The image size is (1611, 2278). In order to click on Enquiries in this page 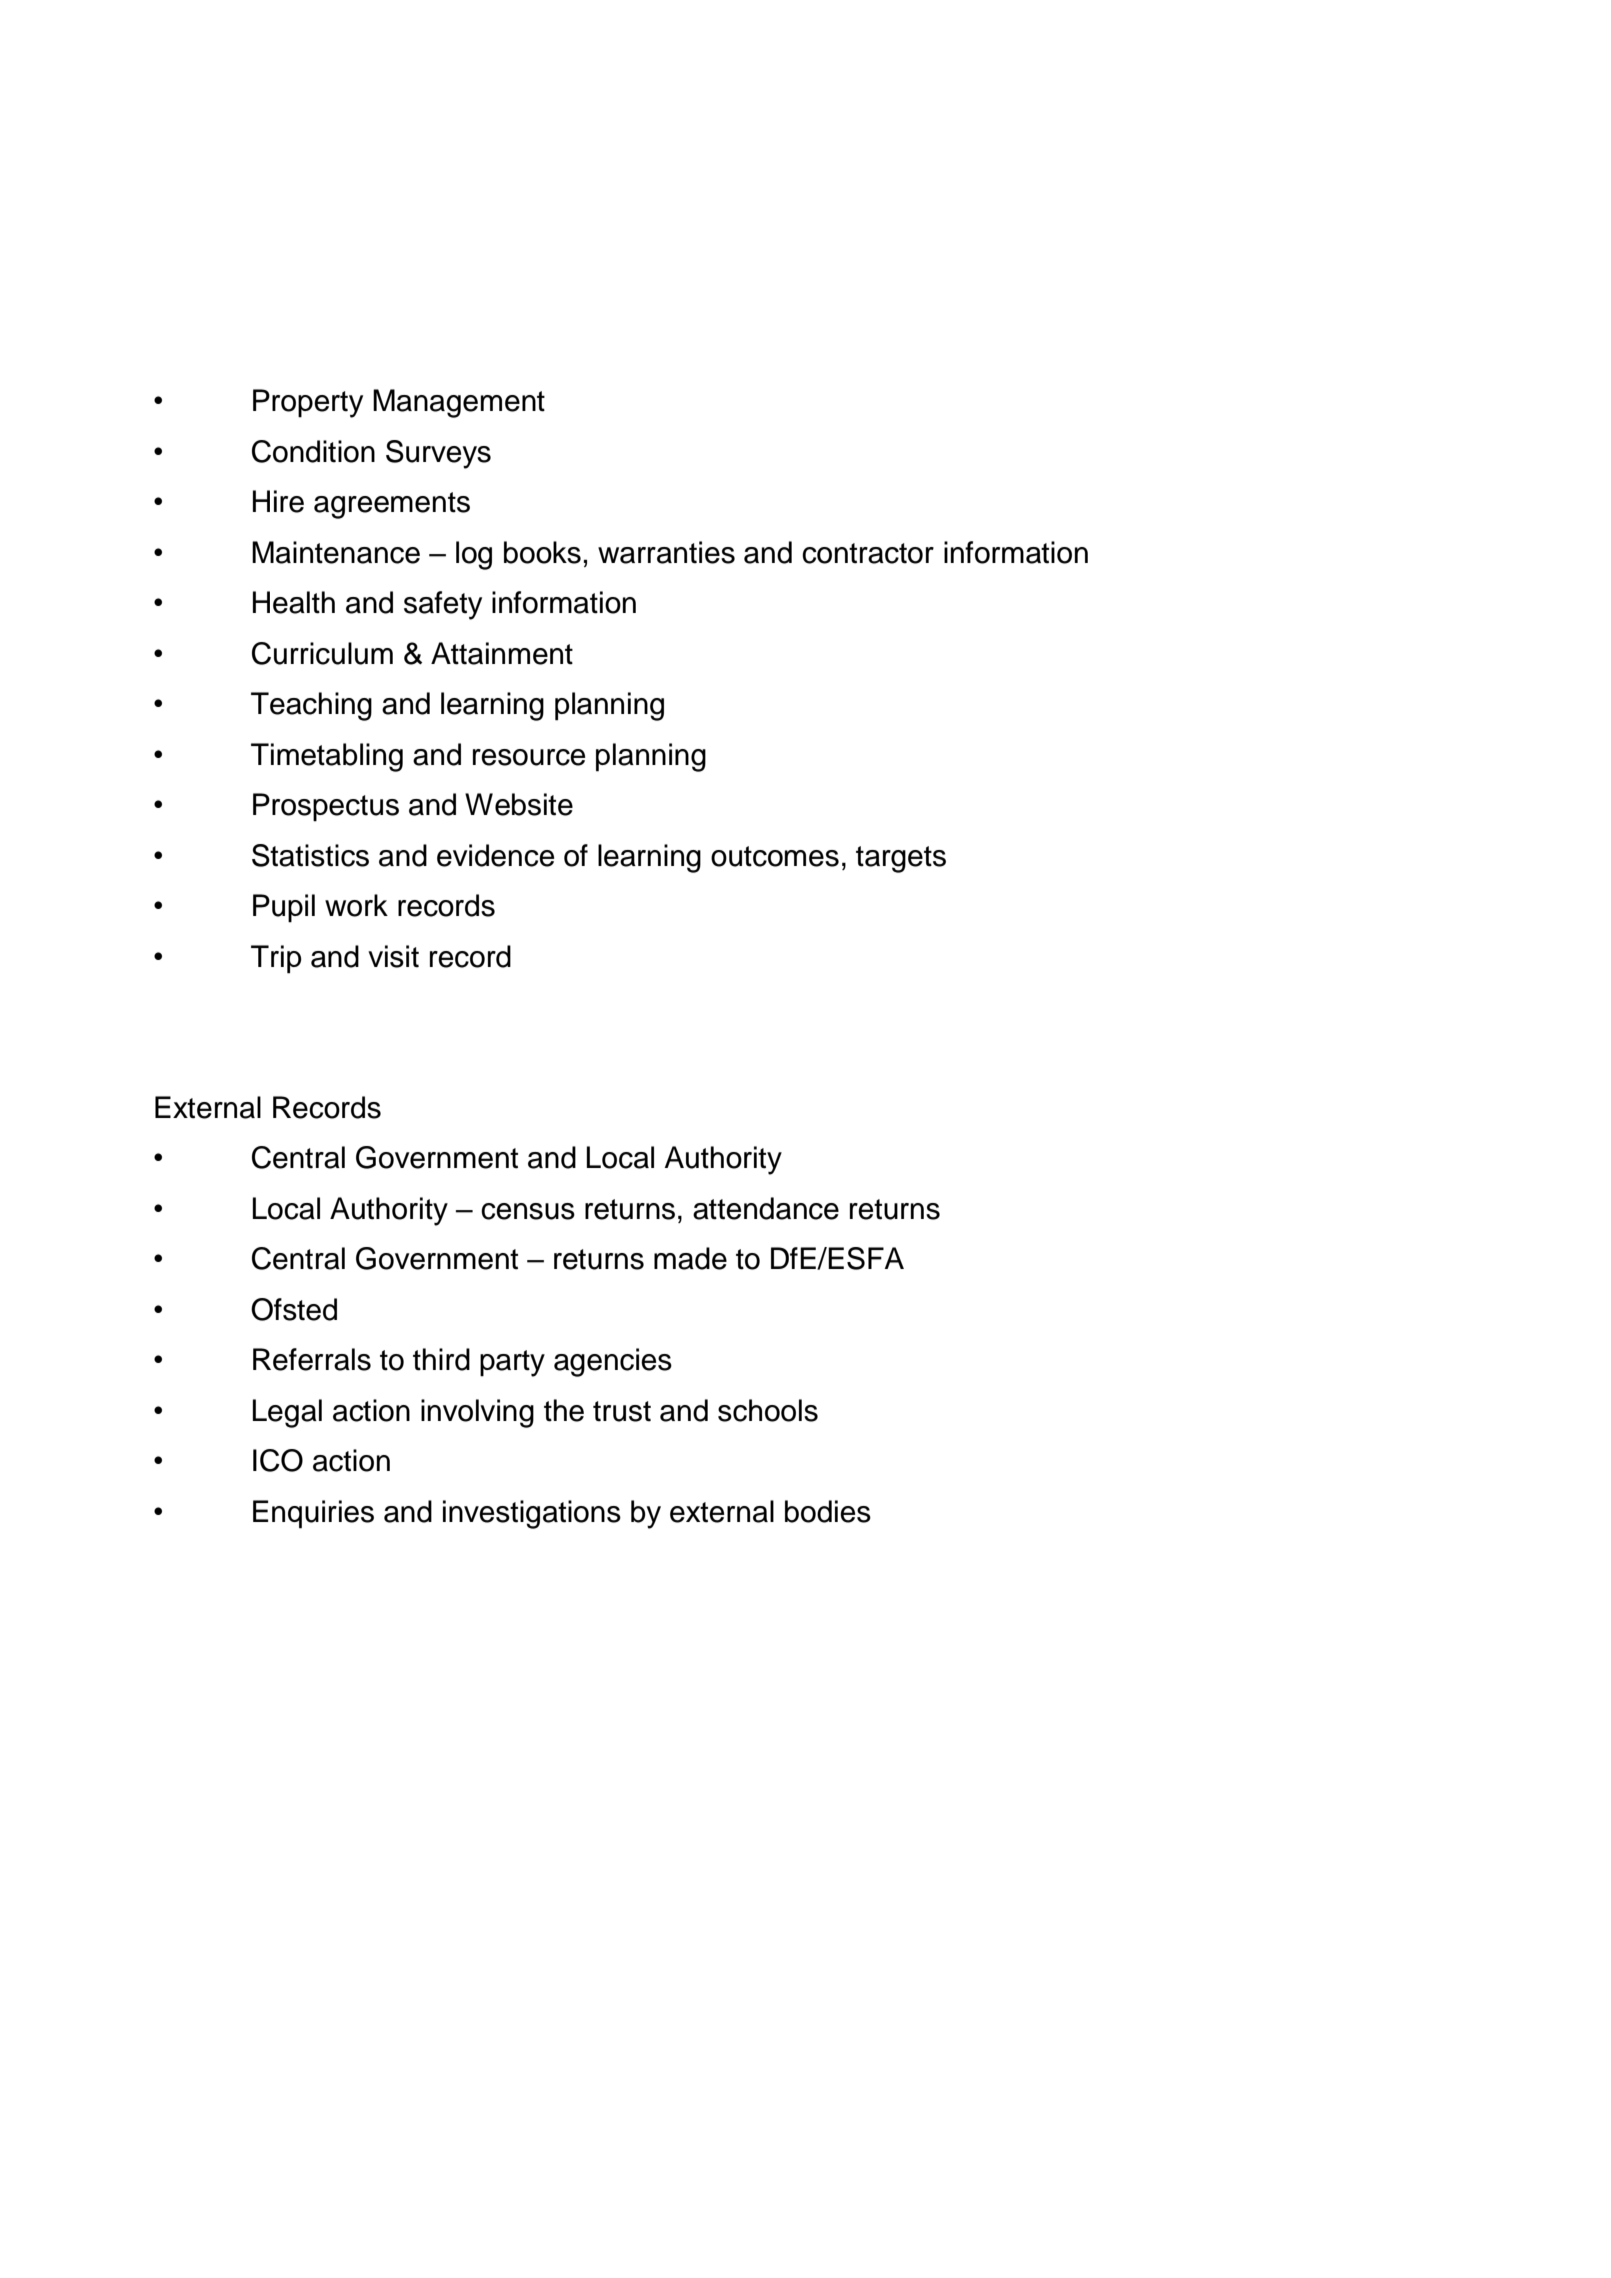, I will do `click(313, 1514)`.
